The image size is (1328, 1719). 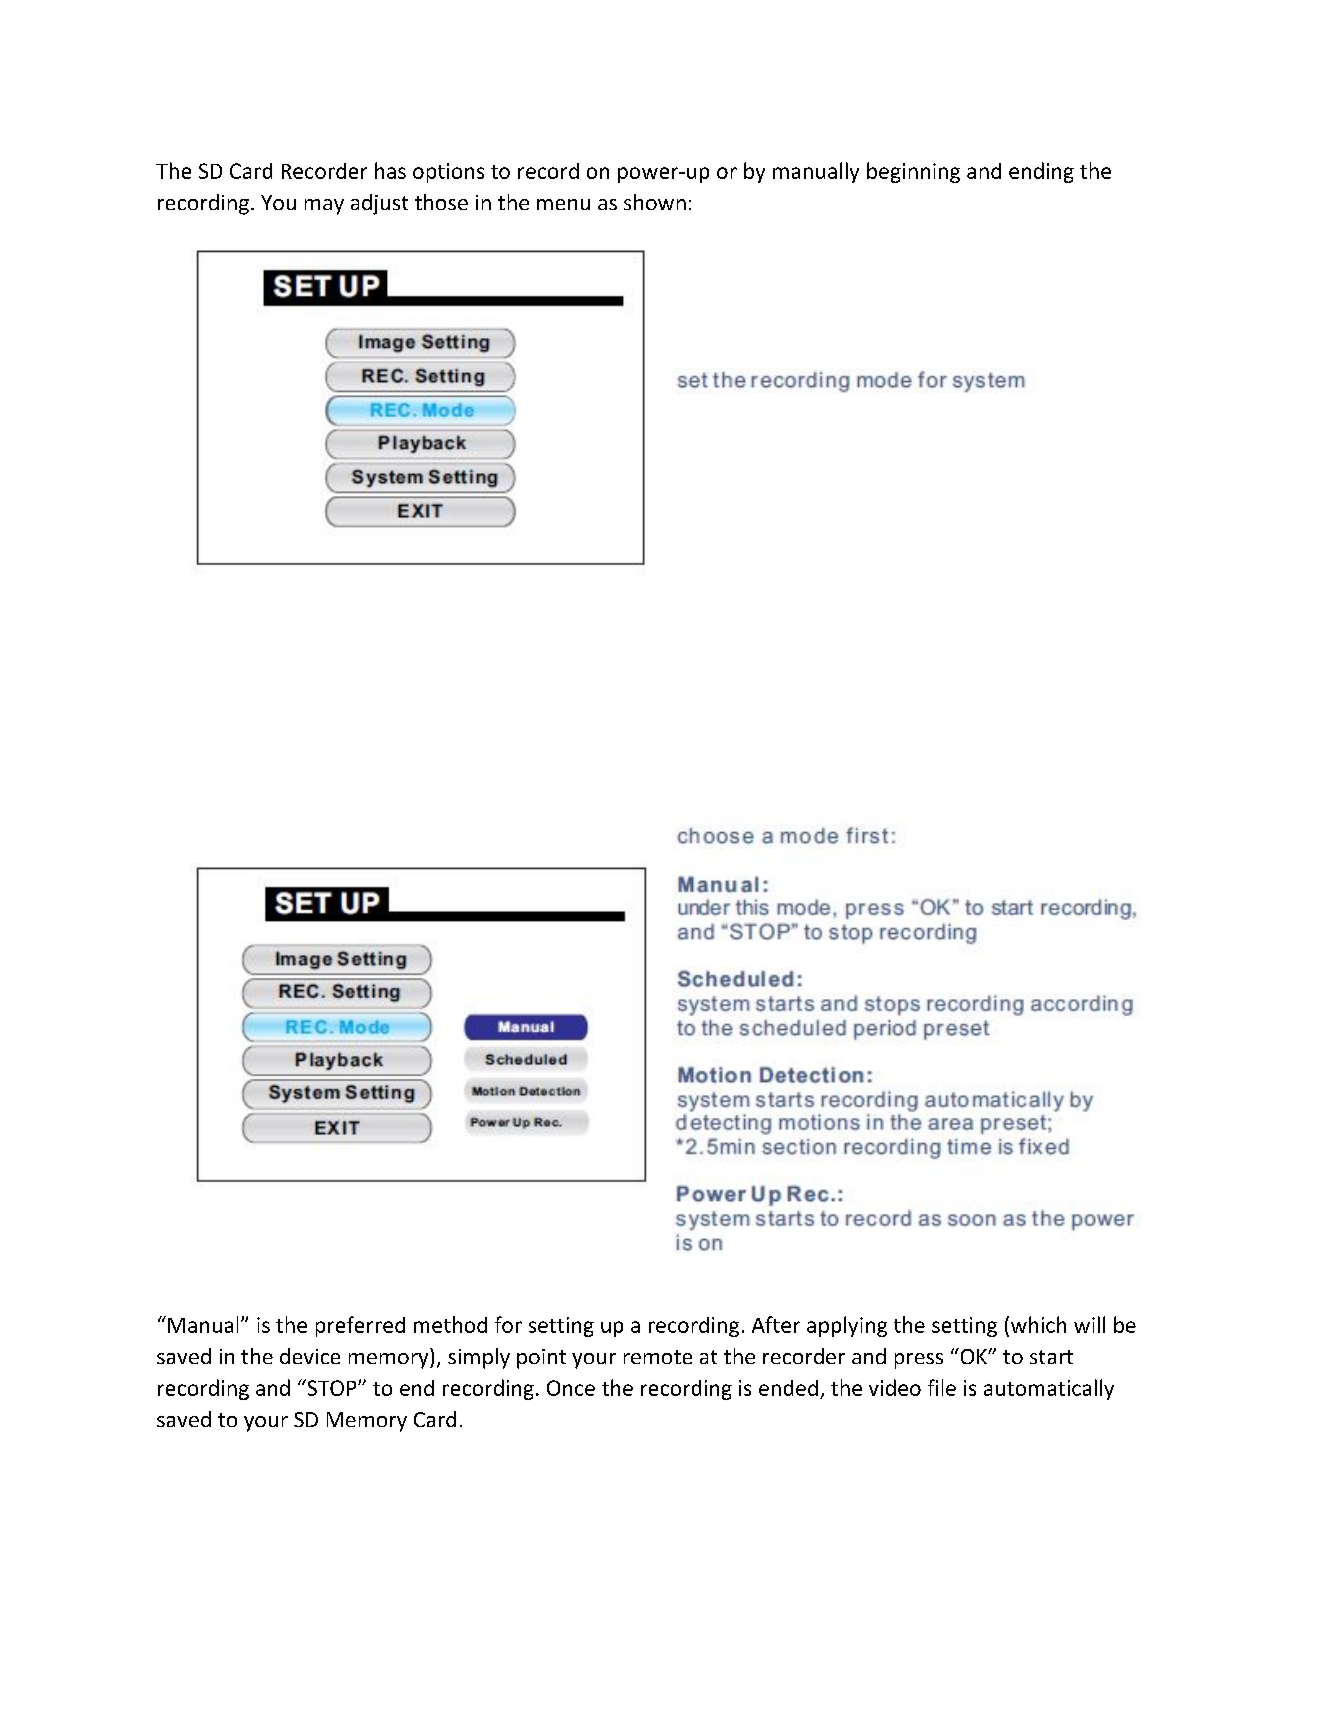 What do you see at coordinates (441, 202) in the screenshot?
I see `those` at bounding box center [441, 202].
